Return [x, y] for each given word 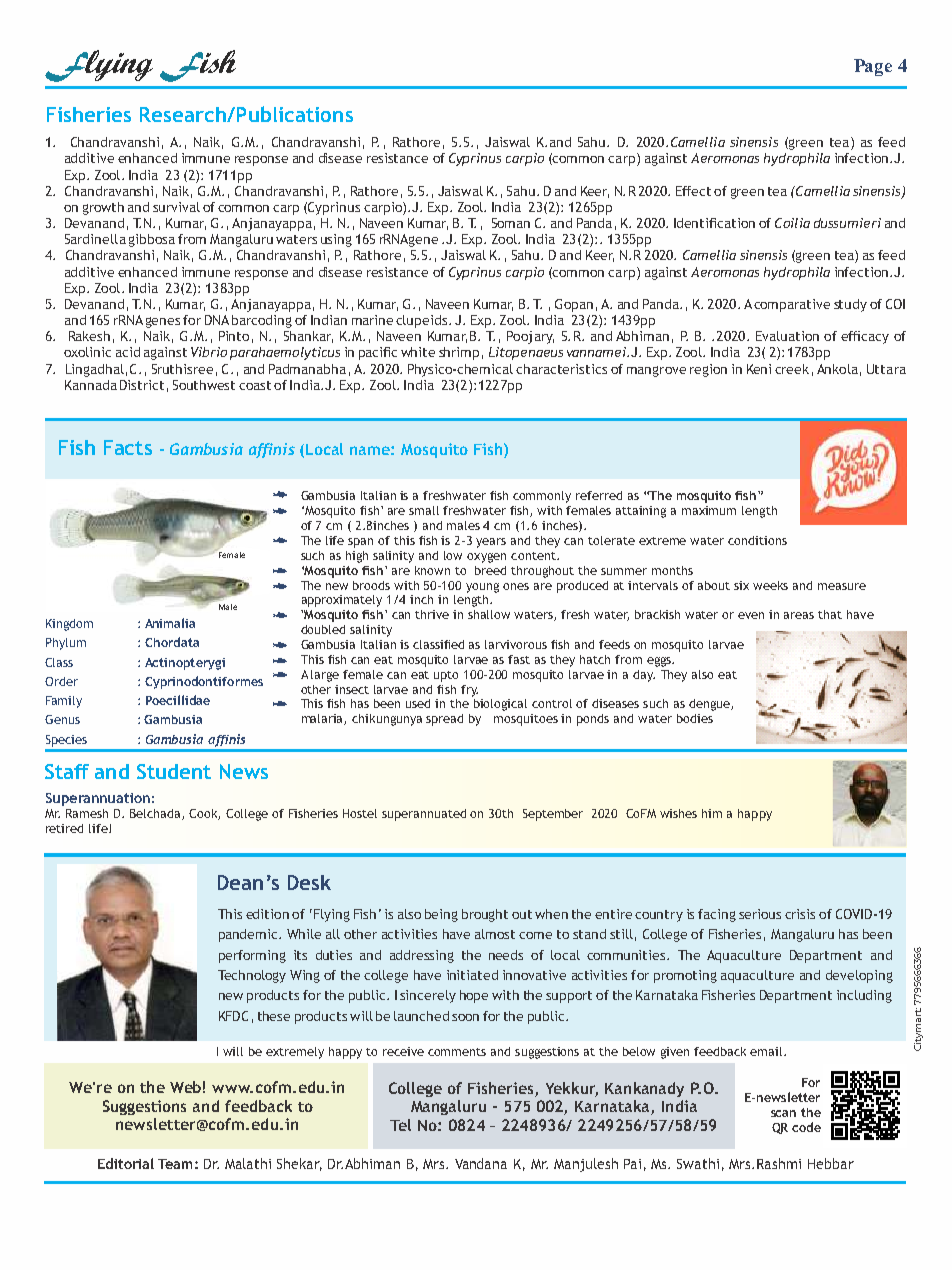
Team [175, 1164]
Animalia [170, 623]
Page [873, 67]
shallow [489, 614]
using [336, 240]
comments [457, 1052]
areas [799, 615]
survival [176, 207]
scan [783, 1113]
